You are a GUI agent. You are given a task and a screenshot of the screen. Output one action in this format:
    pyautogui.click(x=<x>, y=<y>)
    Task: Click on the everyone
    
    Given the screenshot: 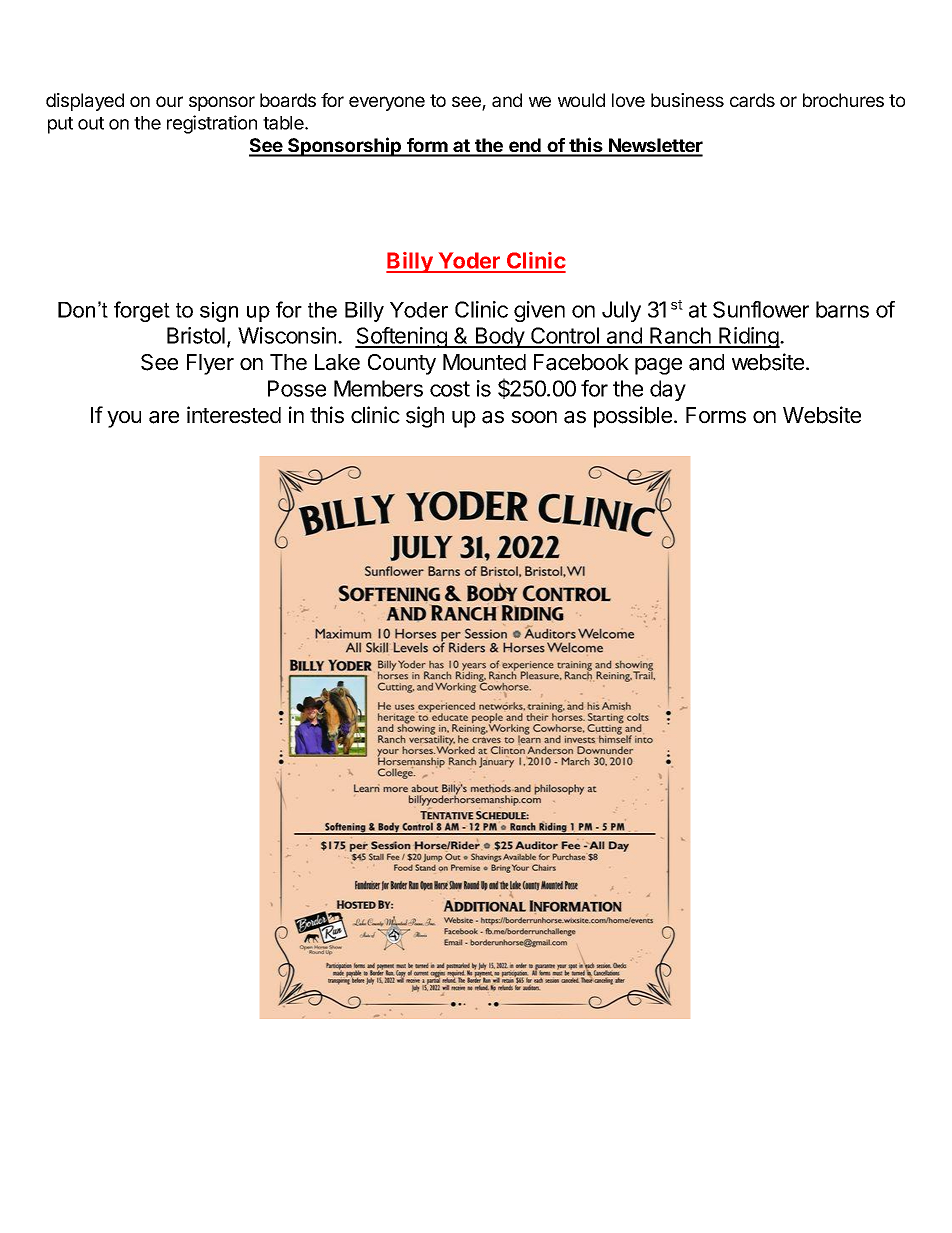 What is the action you would take?
    pyautogui.click(x=387, y=103)
